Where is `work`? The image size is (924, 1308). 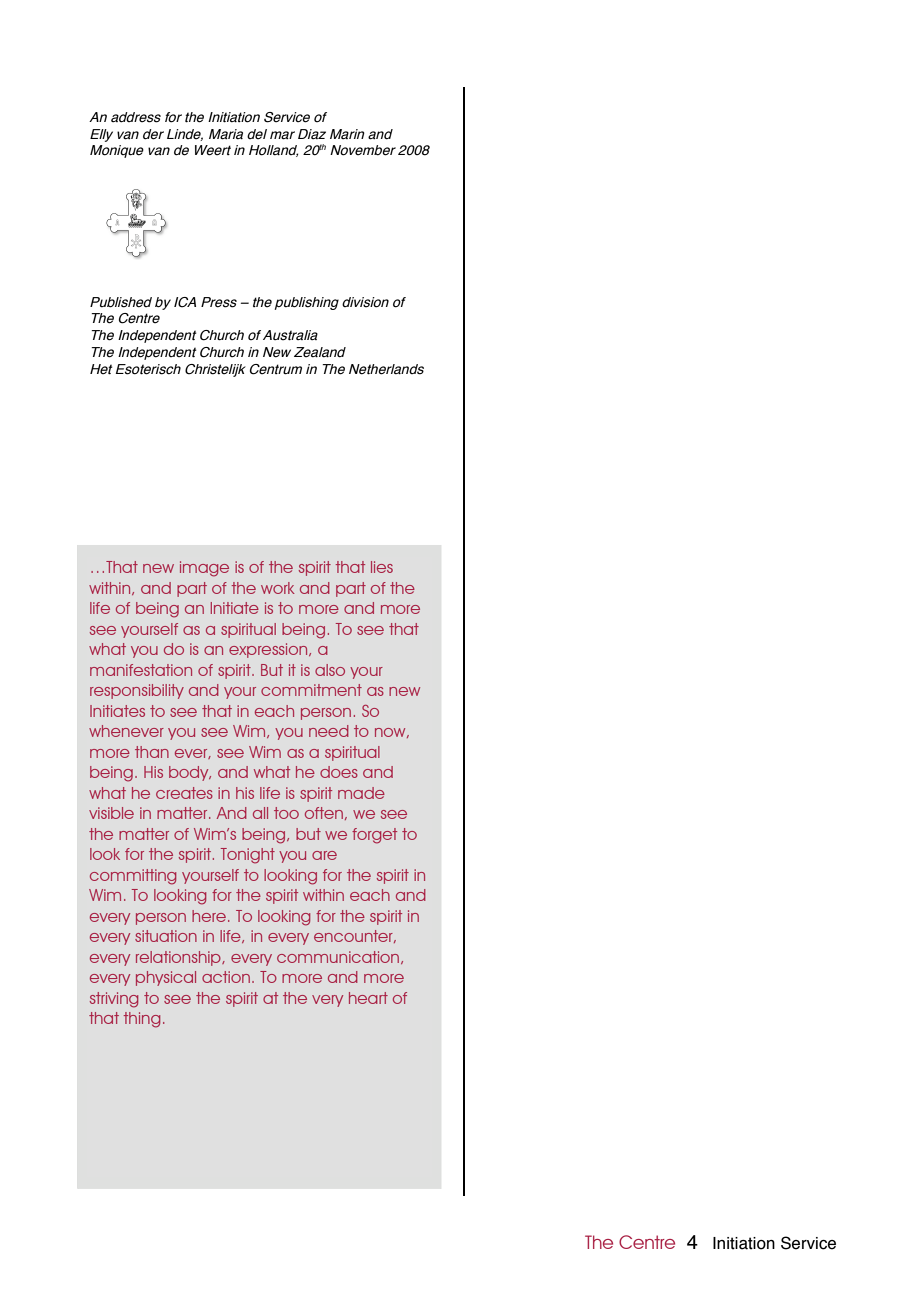
work is located at coordinates (278, 588).
